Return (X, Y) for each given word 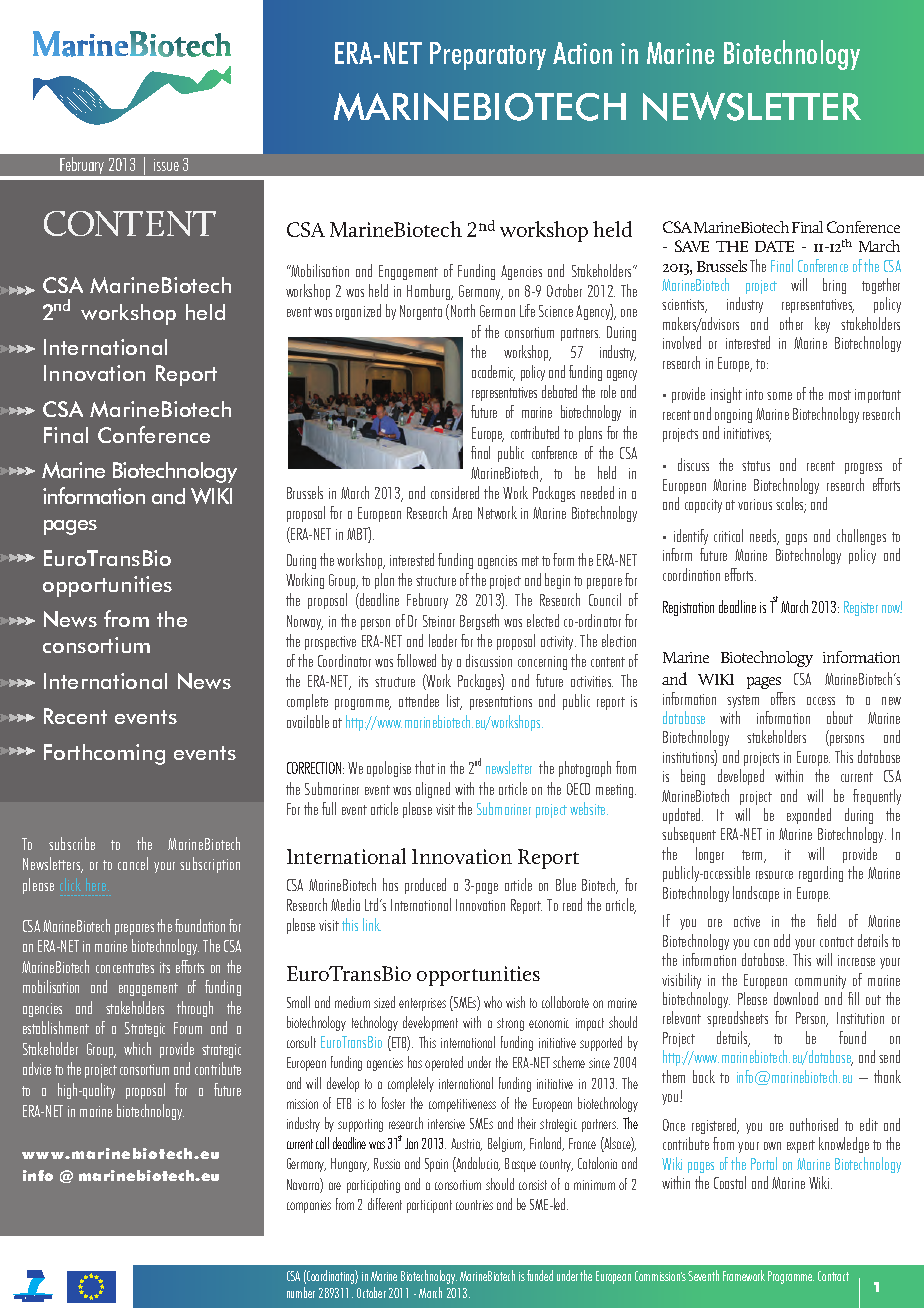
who (493, 1002)
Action (582, 53)
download (796, 998)
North (463, 310)
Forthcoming (104, 754)
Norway (305, 622)
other (791, 323)
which (137, 1048)
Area (462, 513)
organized (358, 312)
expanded (809, 816)
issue (166, 165)
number (301, 1292)
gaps (796, 539)
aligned (433, 790)
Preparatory (488, 56)
